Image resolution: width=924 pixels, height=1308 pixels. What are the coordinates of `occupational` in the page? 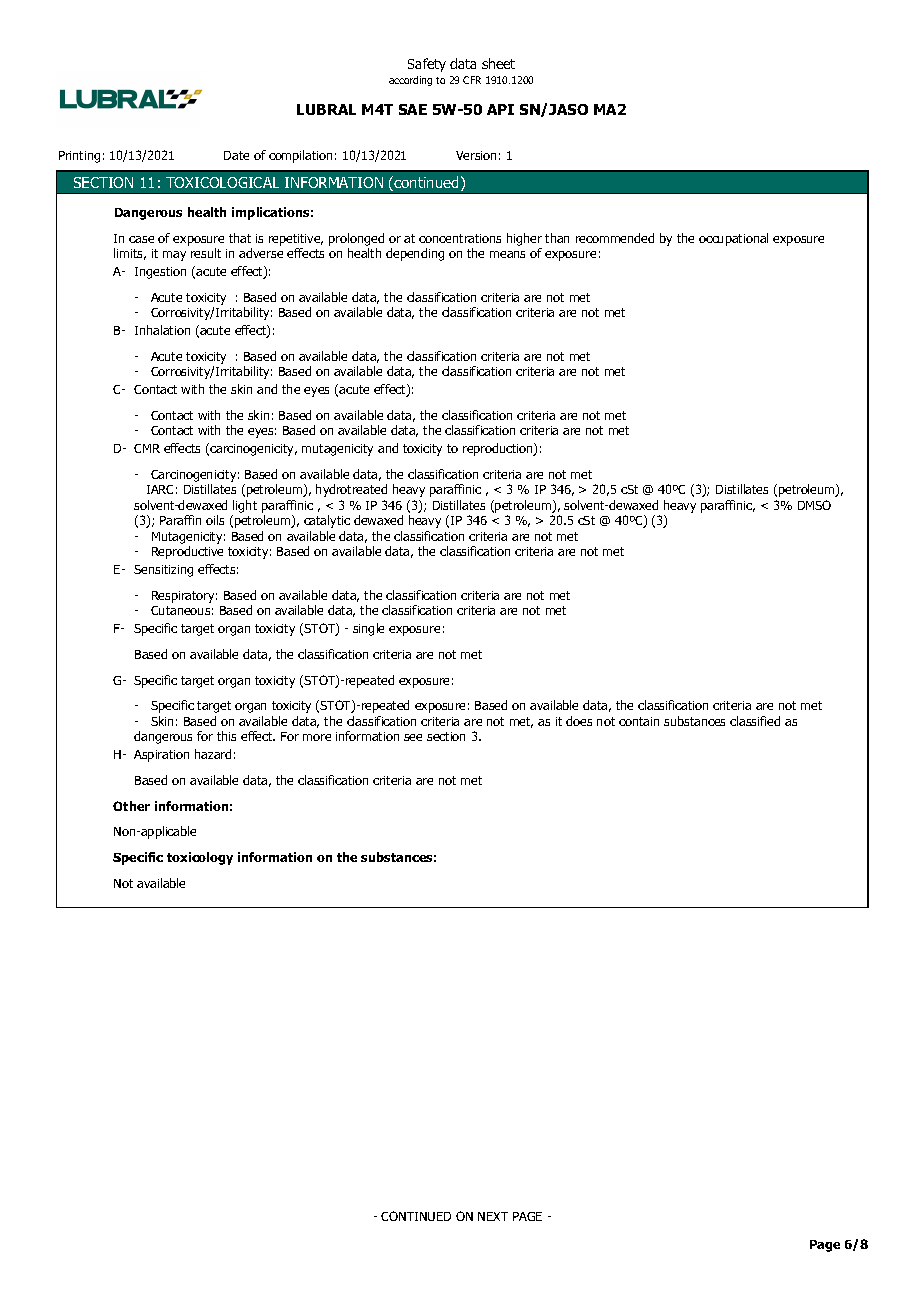 It's located at (733, 239).
